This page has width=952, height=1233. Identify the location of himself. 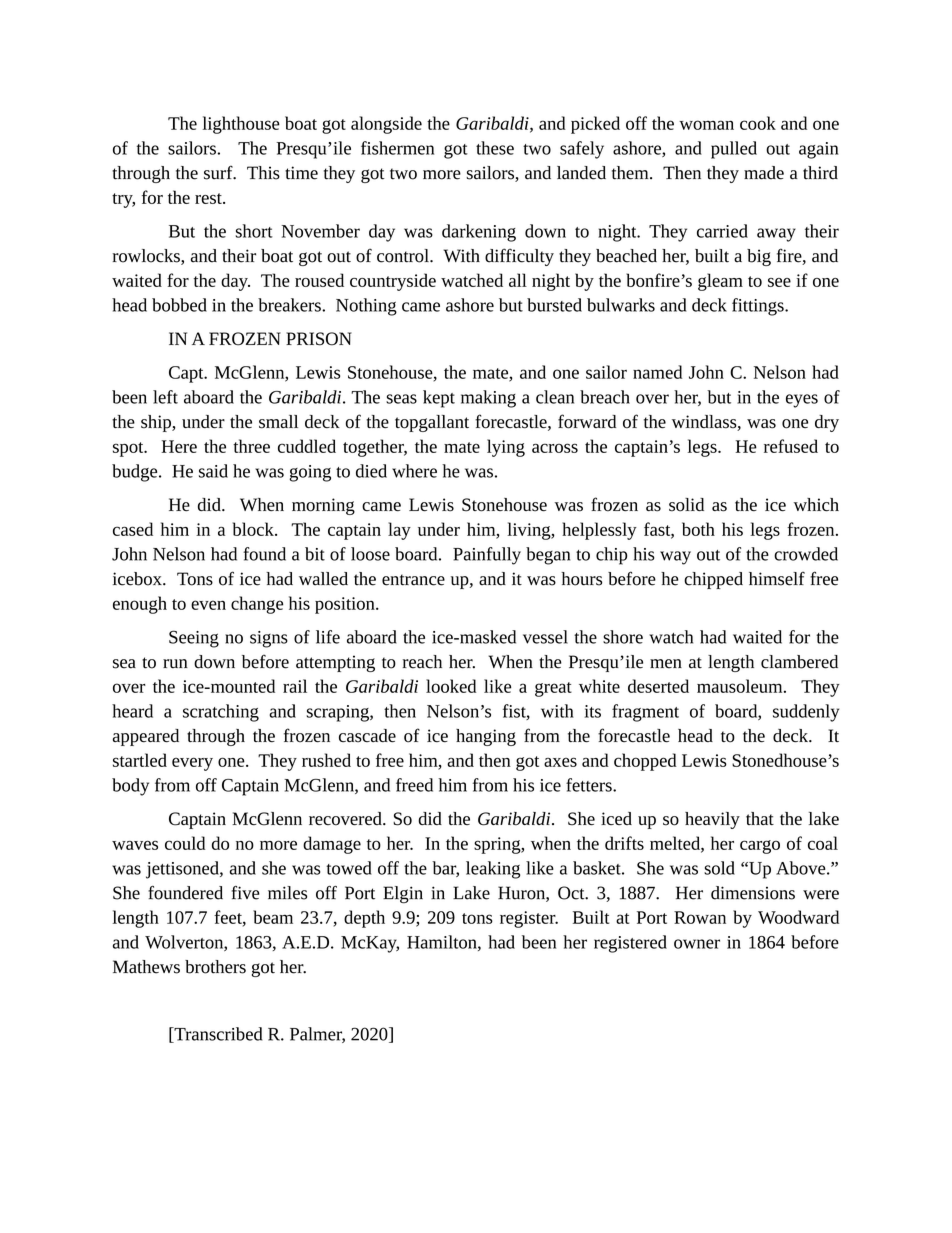
(777, 578).
